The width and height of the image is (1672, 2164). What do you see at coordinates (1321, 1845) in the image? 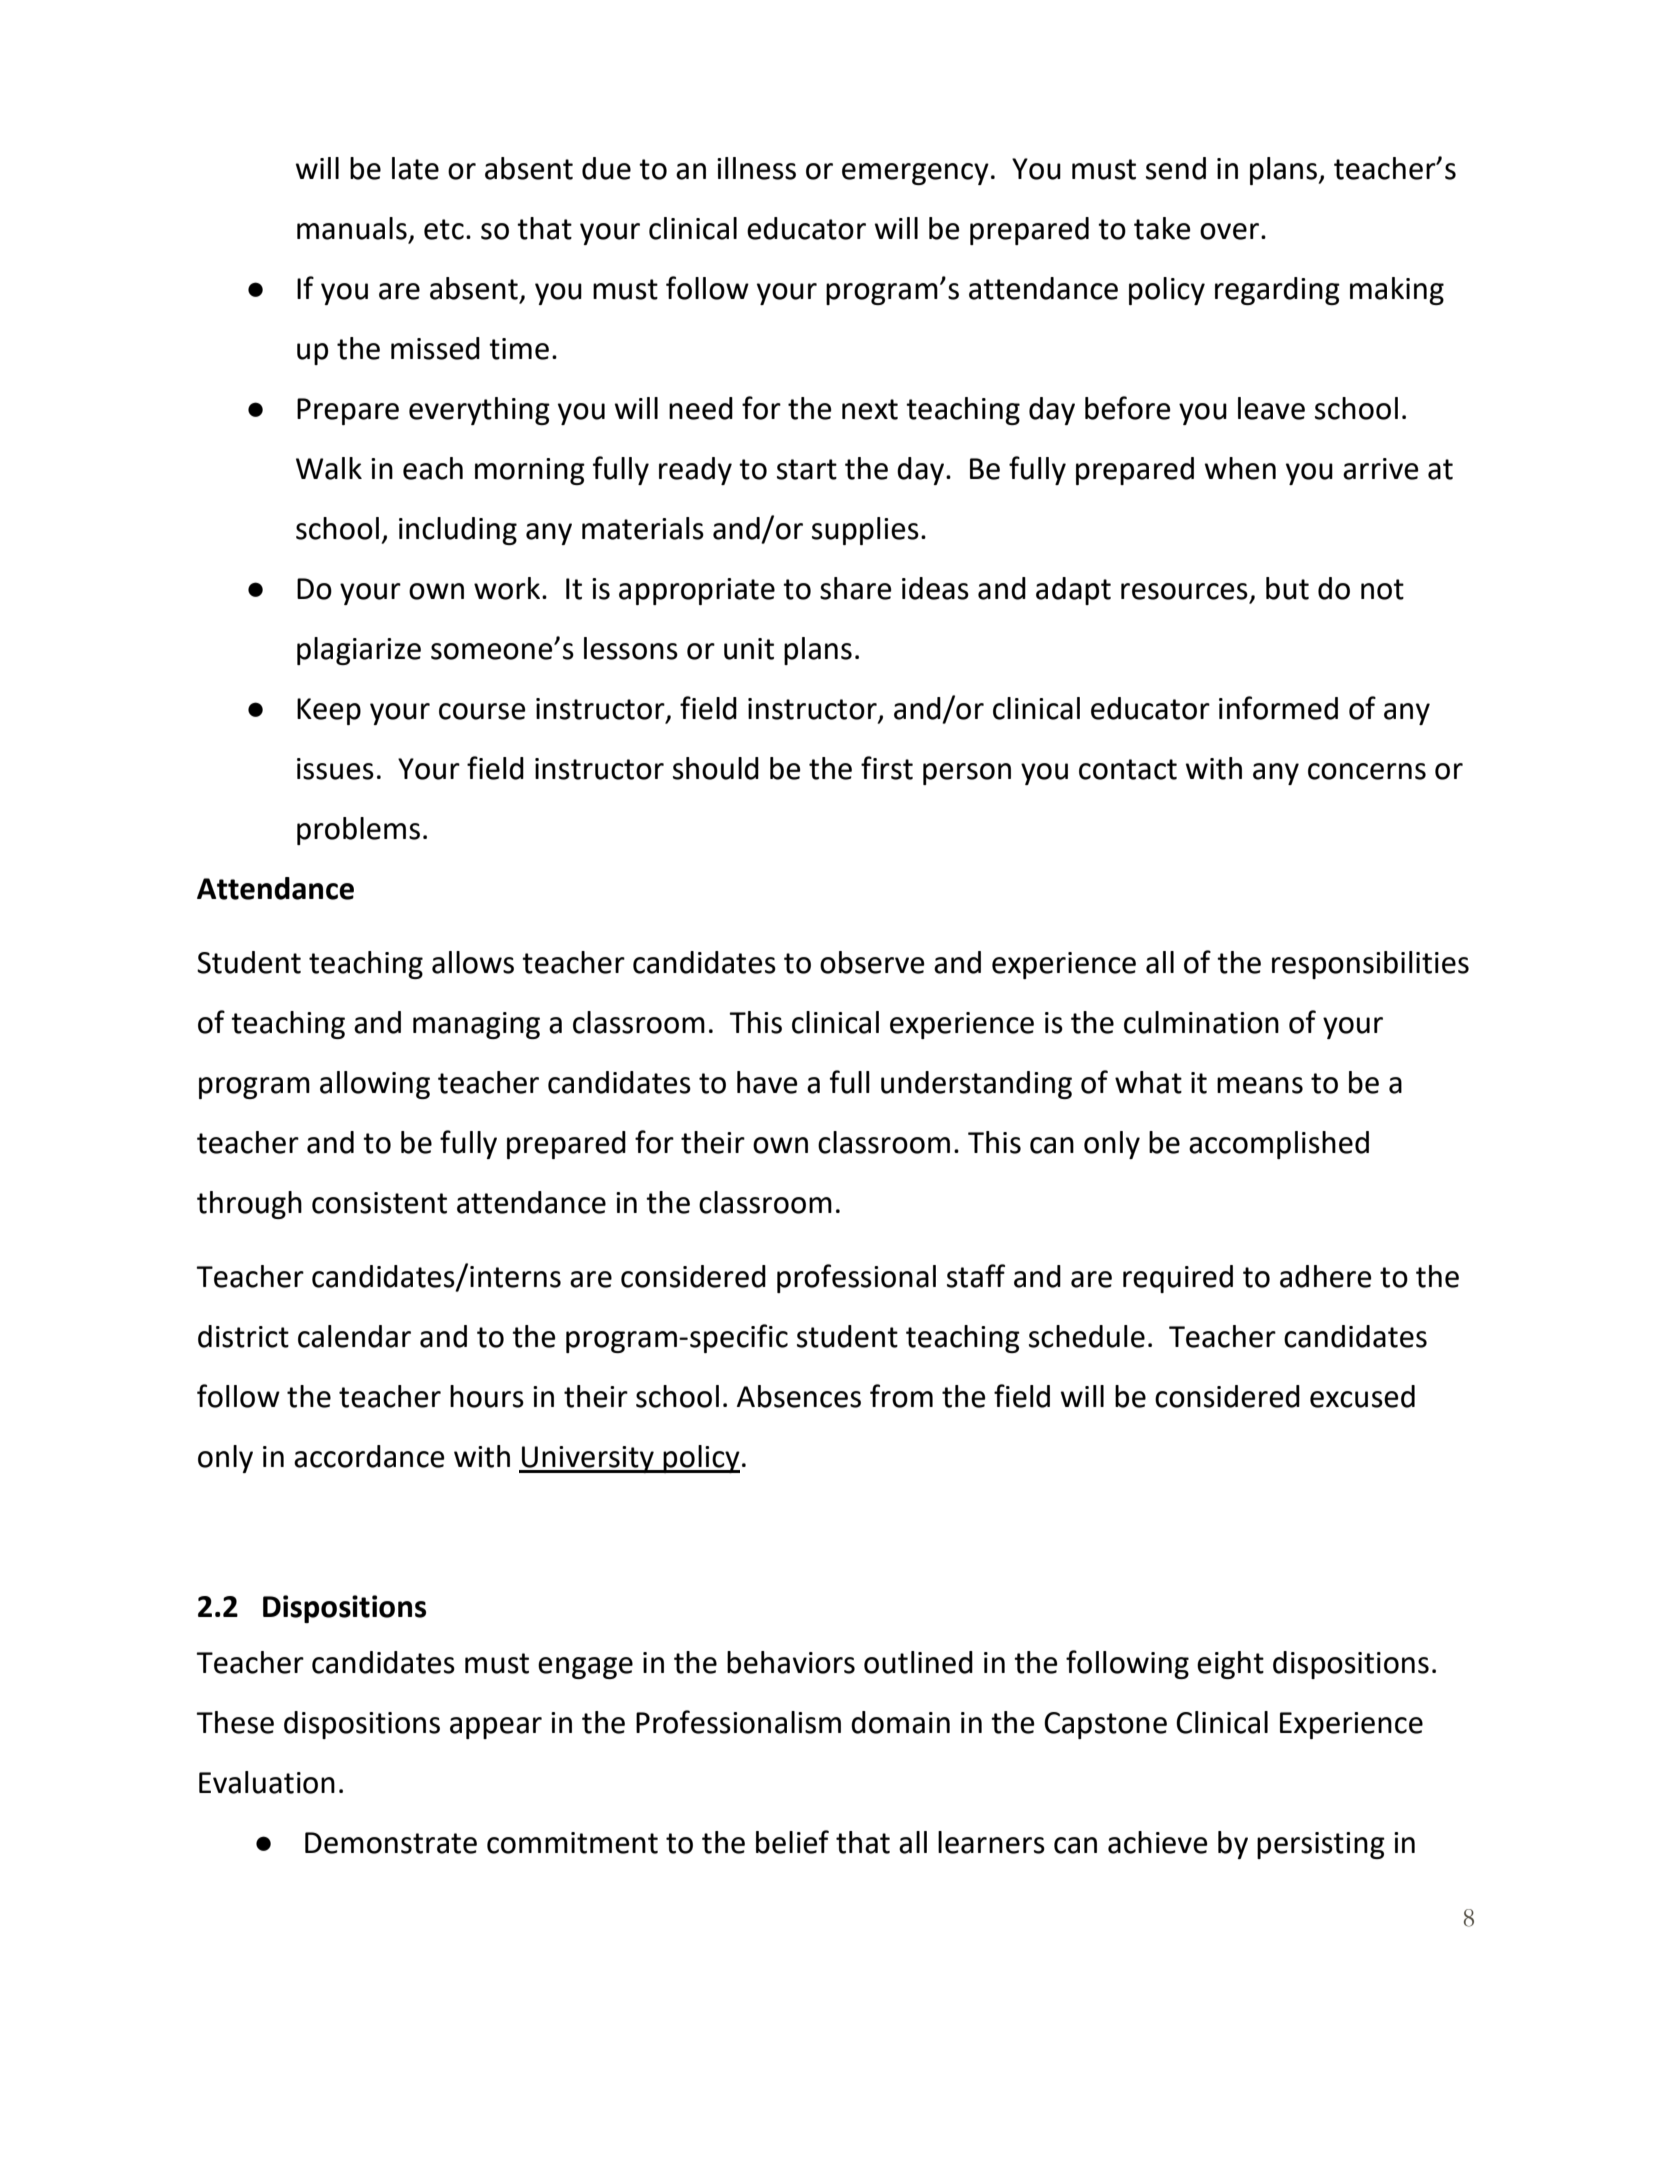
I see `persisting` at bounding box center [1321, 1845].
